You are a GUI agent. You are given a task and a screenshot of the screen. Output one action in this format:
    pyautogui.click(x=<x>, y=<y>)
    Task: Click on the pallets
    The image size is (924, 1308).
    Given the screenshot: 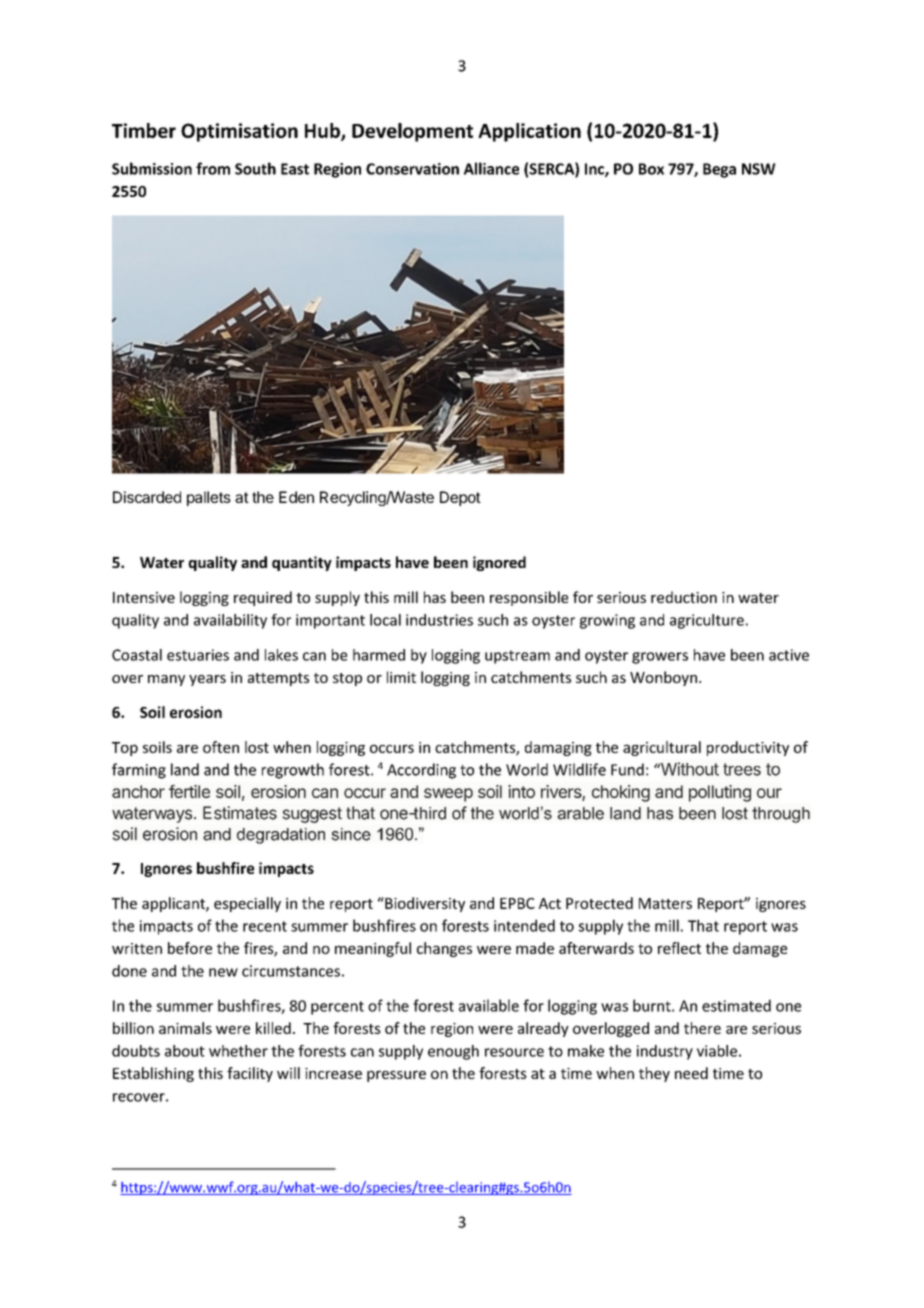 What is the action you would take?
    pyautogui.click(x=209, y=498)
